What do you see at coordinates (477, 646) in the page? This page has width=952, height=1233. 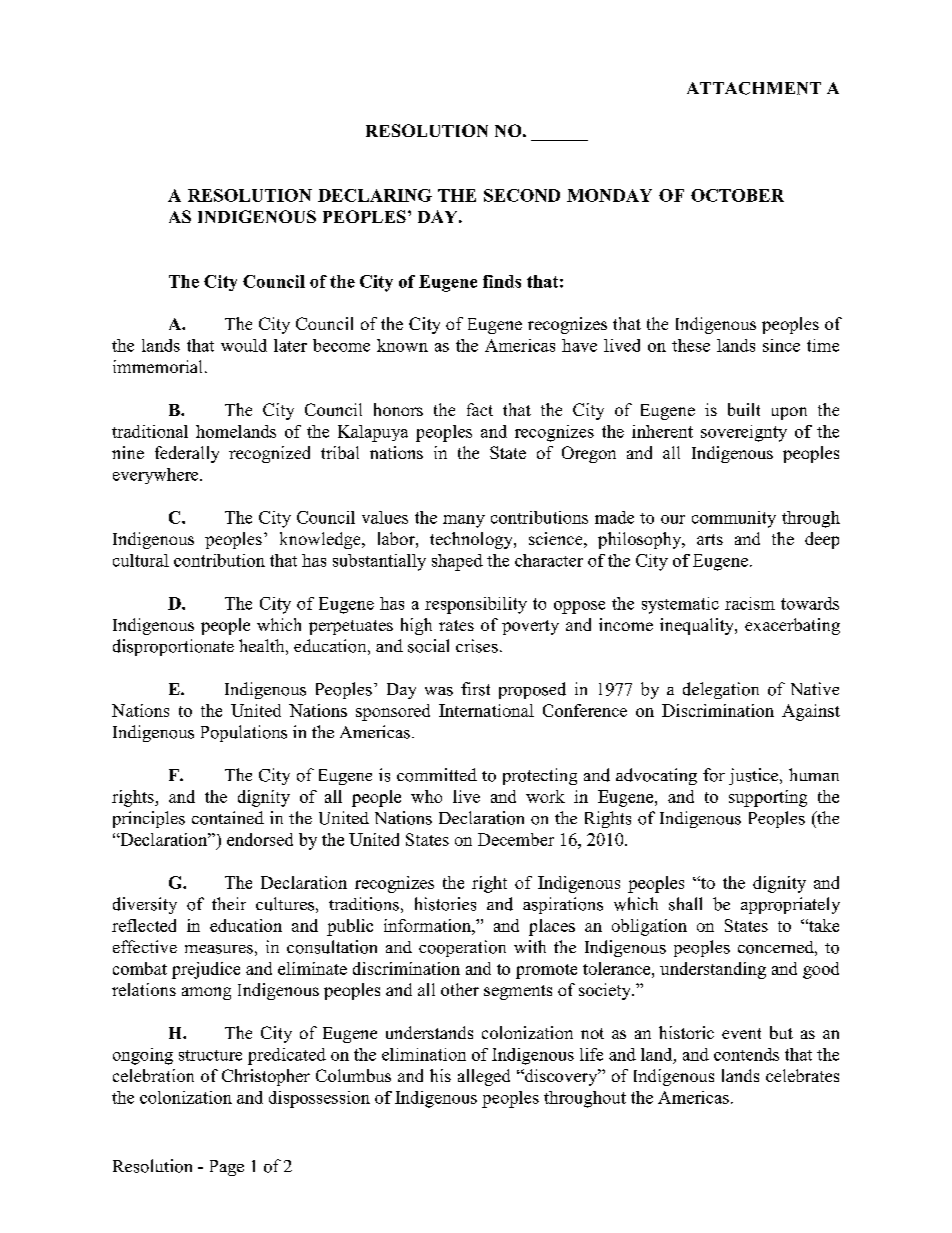 I see `crises` at bounding box center [477, 646].
